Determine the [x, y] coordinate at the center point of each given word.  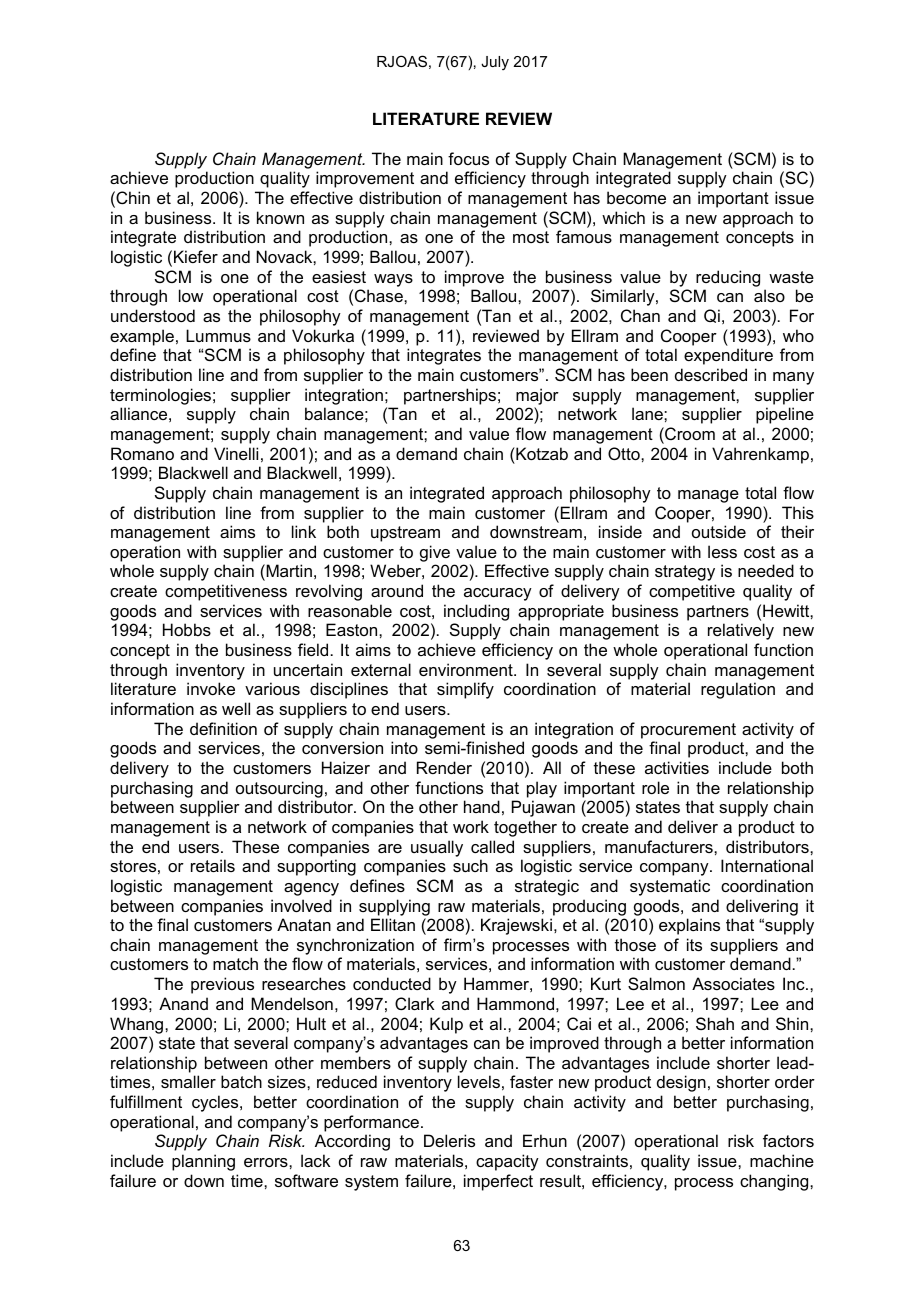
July [495, 63]
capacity [507, 1162]
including [476, 612]
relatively [741, 631]
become [636, 197]
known [280, 217]
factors [788, 1140]
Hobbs [187, 629]
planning [203, 1162]
